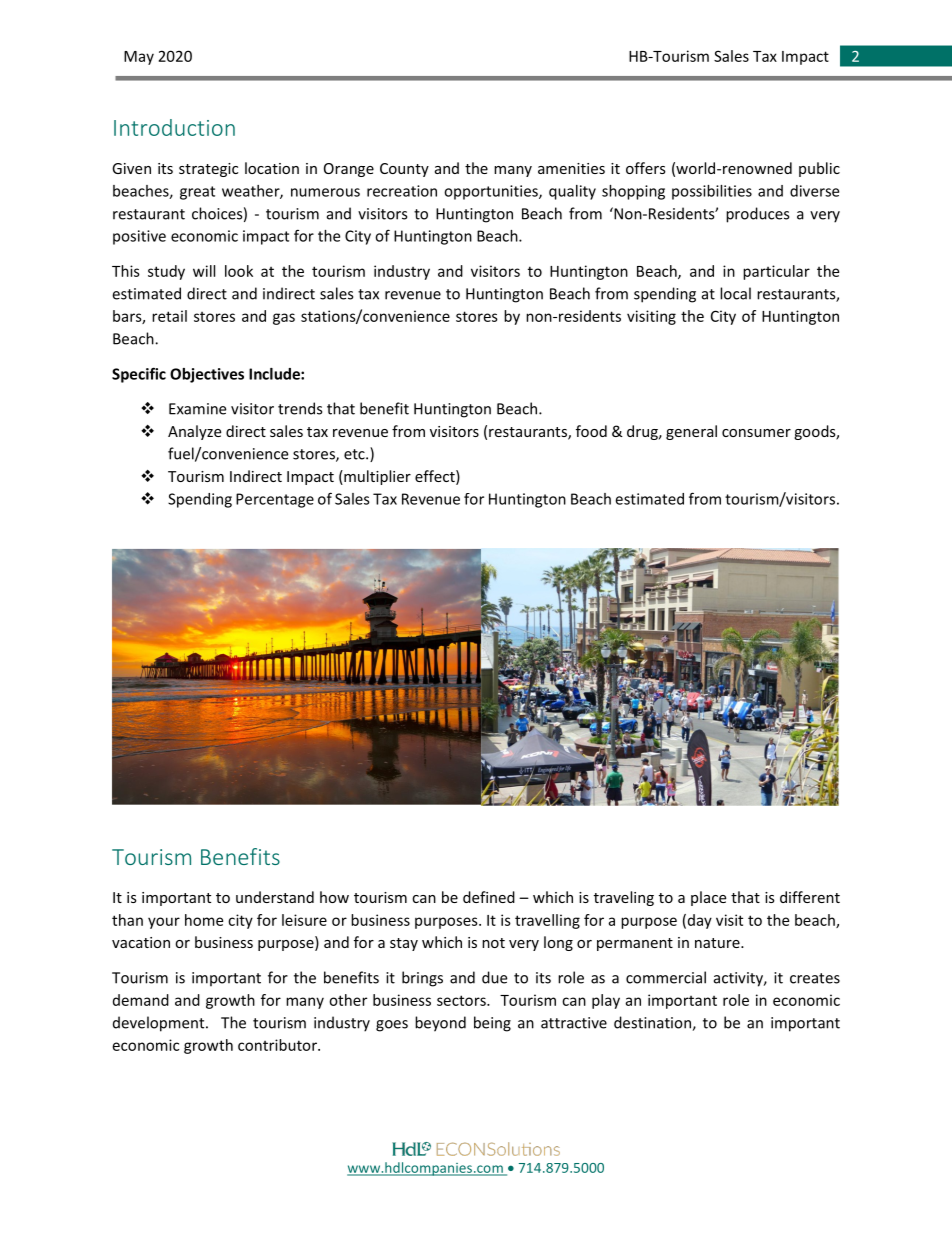 The image size is (952, 1233). What do you see at coordinates (653, 1023) in the screenshot?
I see `destination` at bounding box center [653, 1023].
